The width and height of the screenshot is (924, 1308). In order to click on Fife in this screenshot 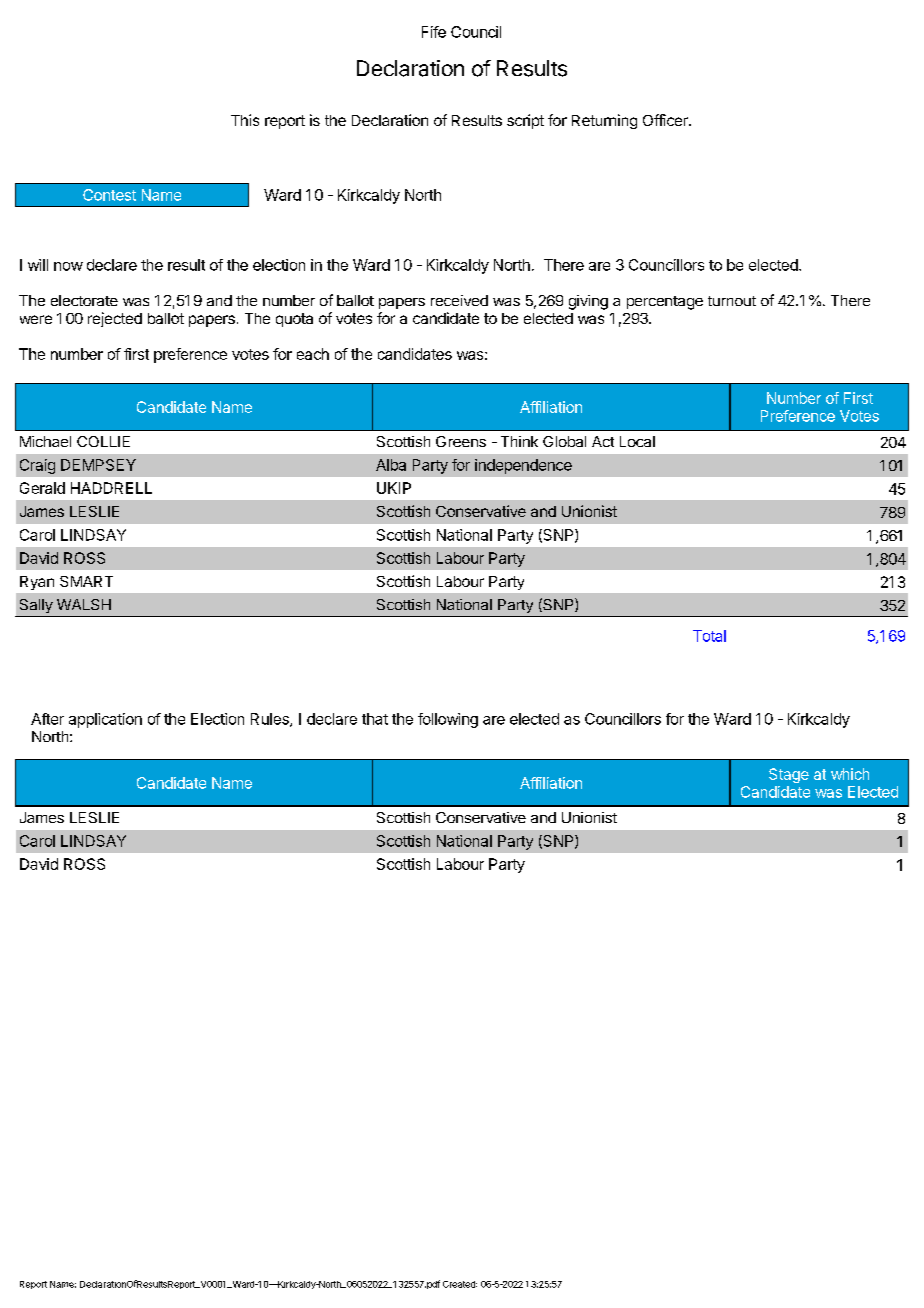, I will do `click(434, 32)`.
